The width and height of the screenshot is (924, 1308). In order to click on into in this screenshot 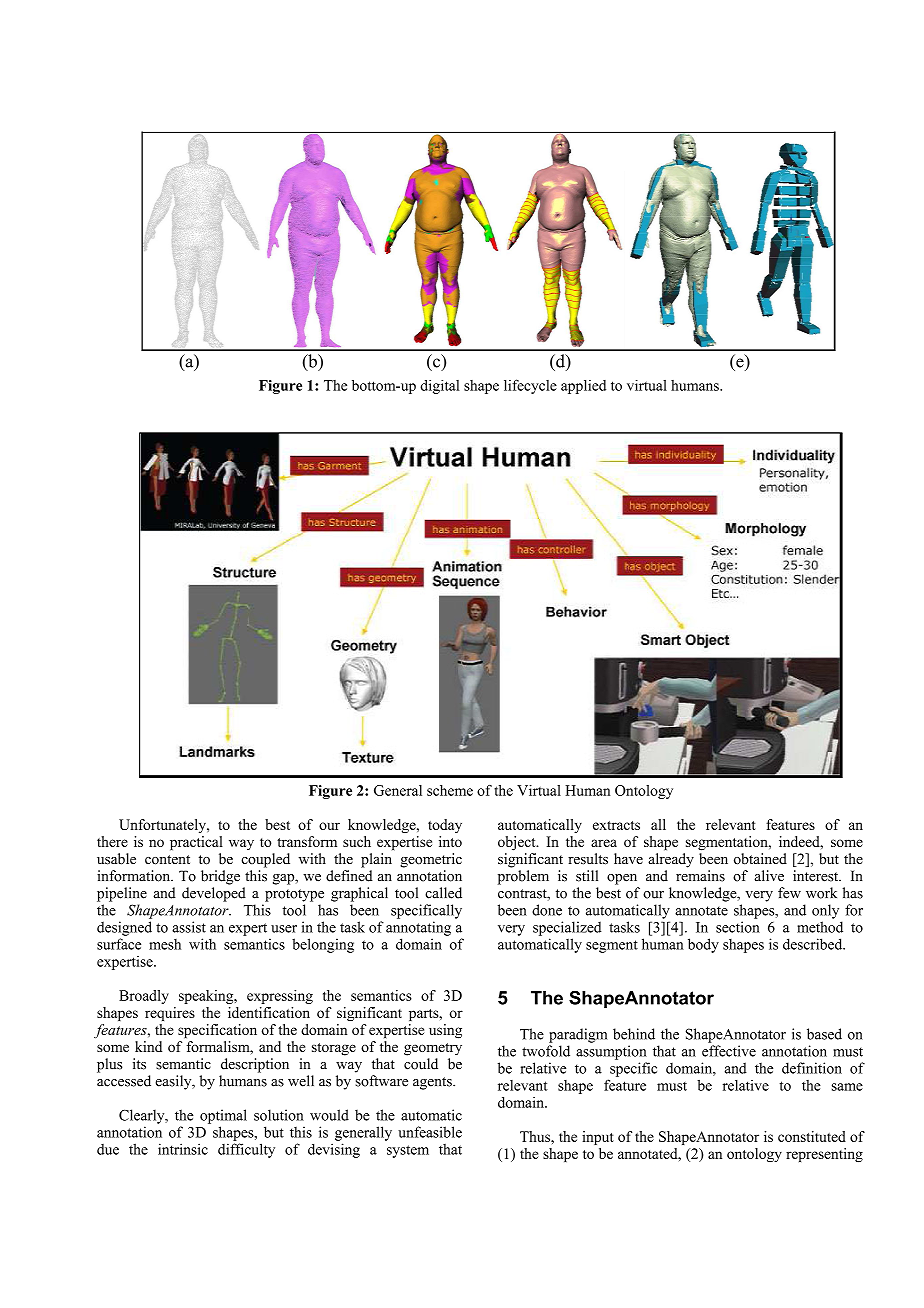, I will do `click(450, 841)`.
